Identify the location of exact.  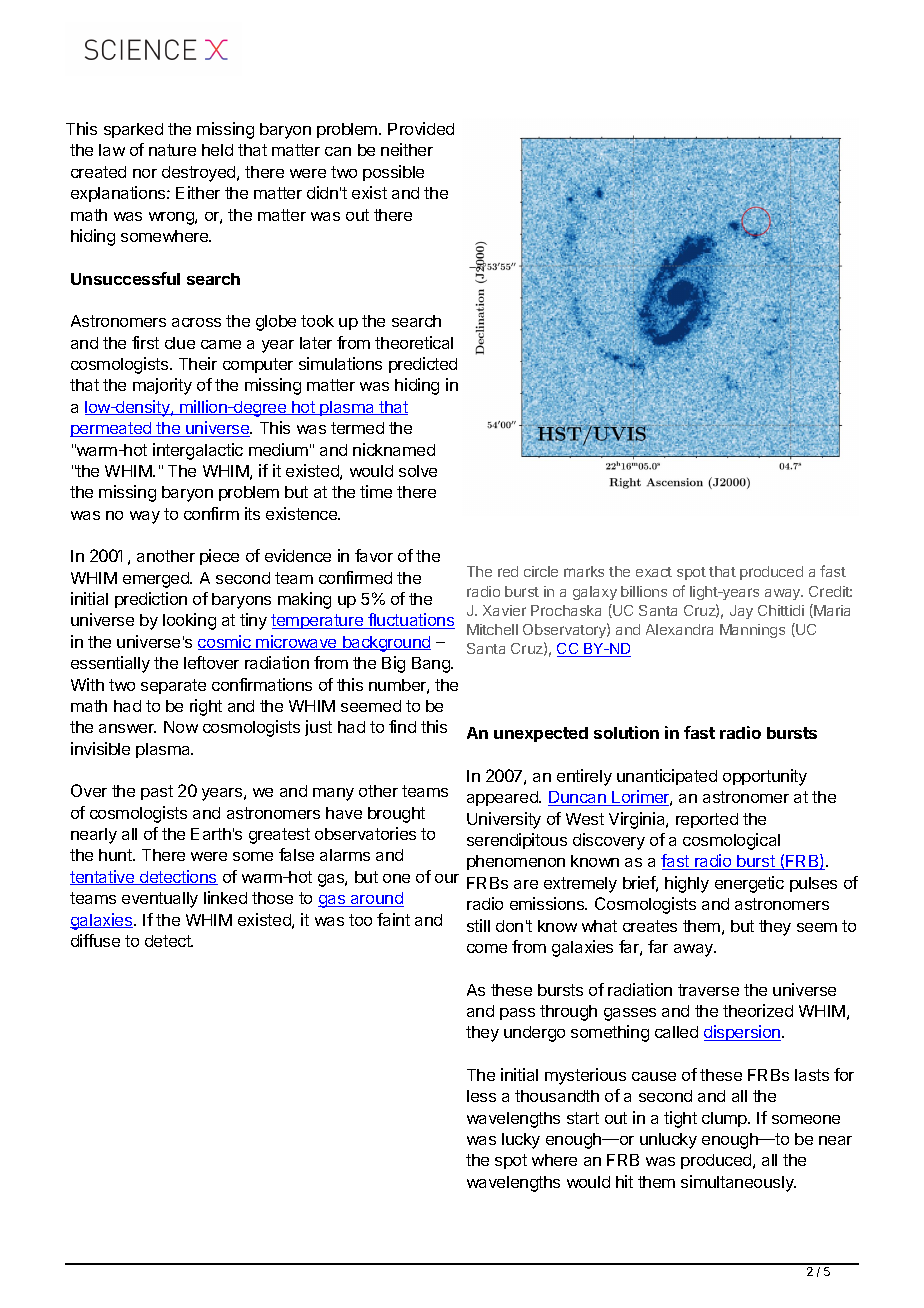
(654, 572).
